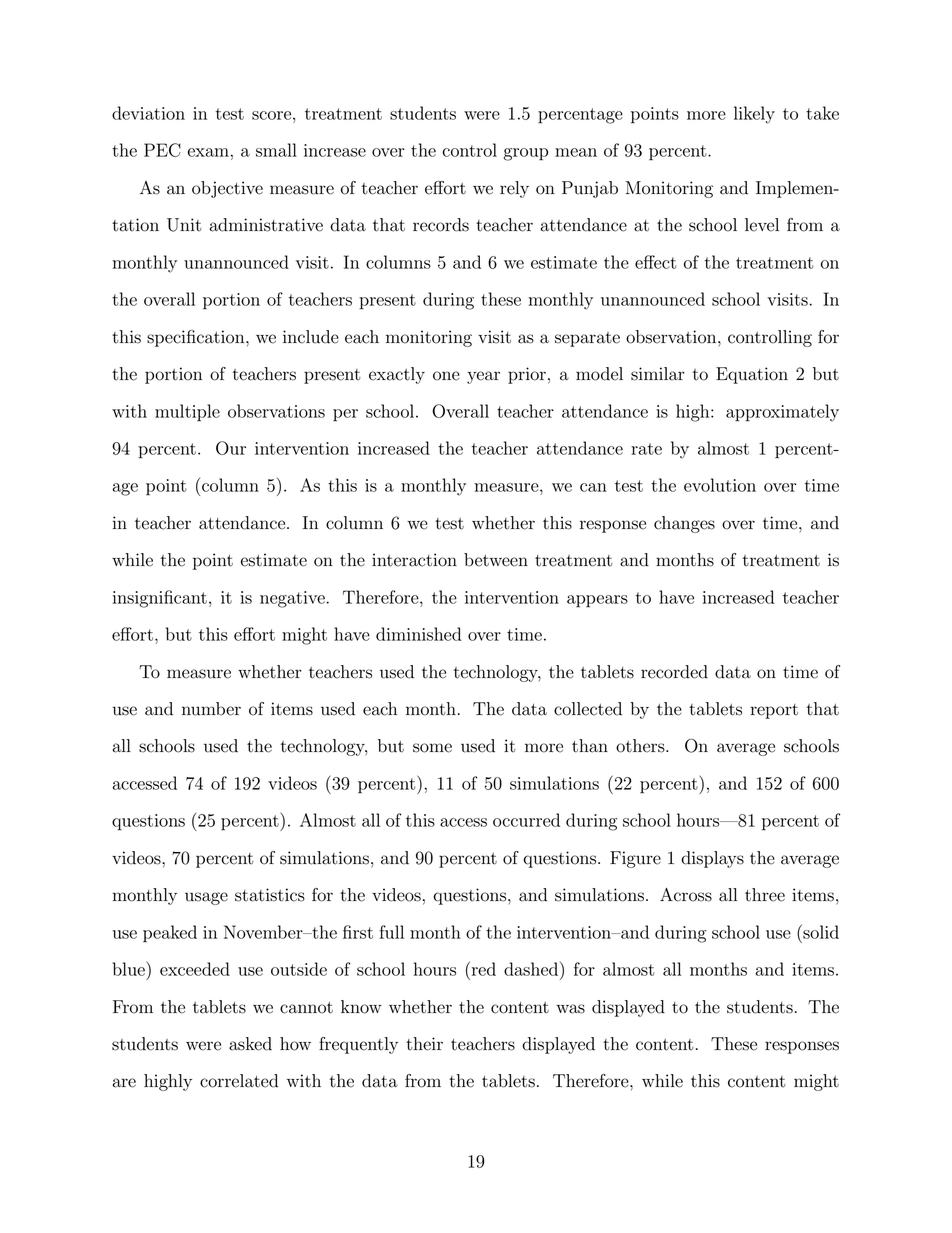 The width and height of the document is (952, 1233). What do you see at coordinates (684, 524) in the document?
I see `changes` at bounding box center [684, 524].
